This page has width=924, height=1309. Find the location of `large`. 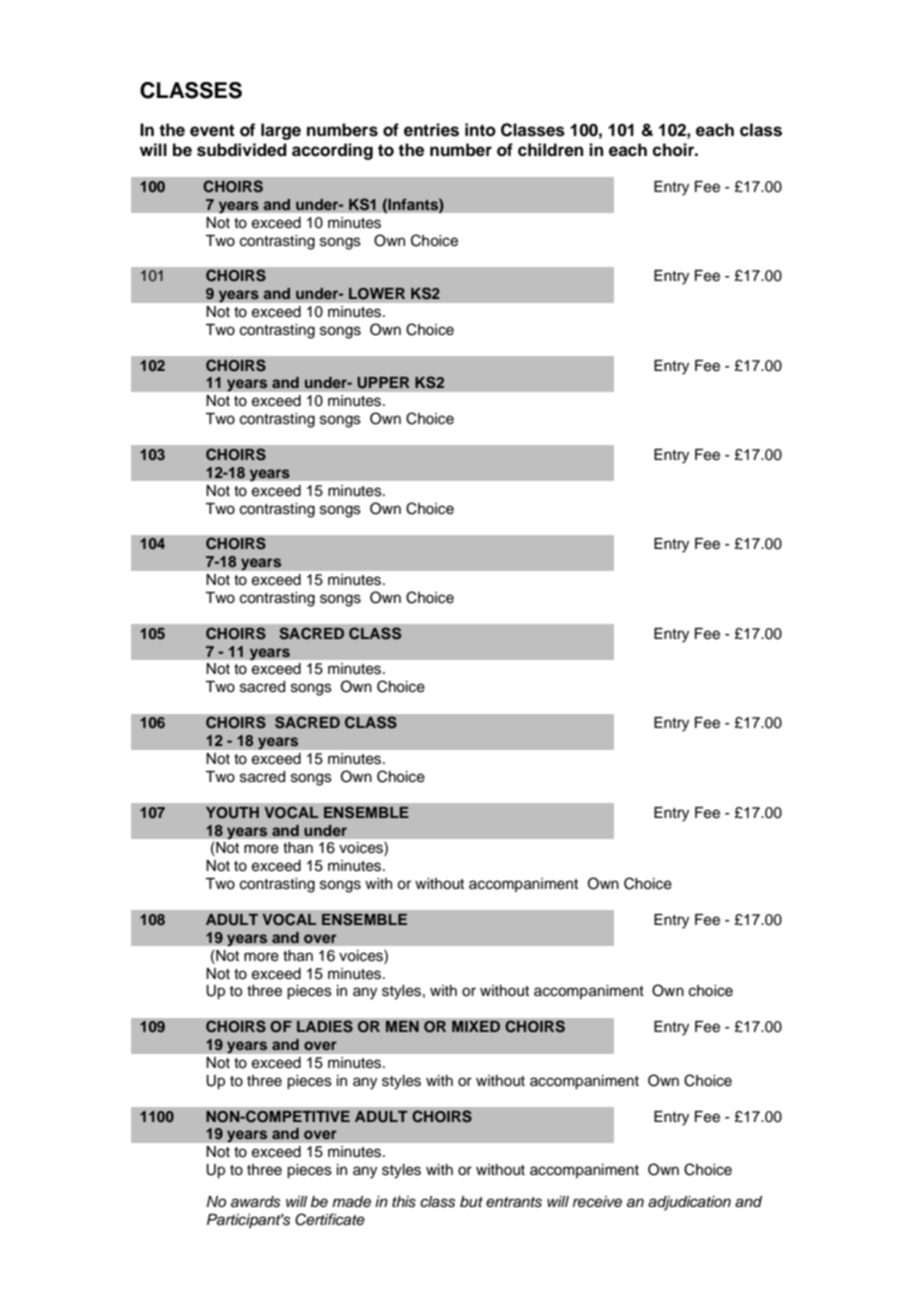

large is located at coordinates (281, 131).
